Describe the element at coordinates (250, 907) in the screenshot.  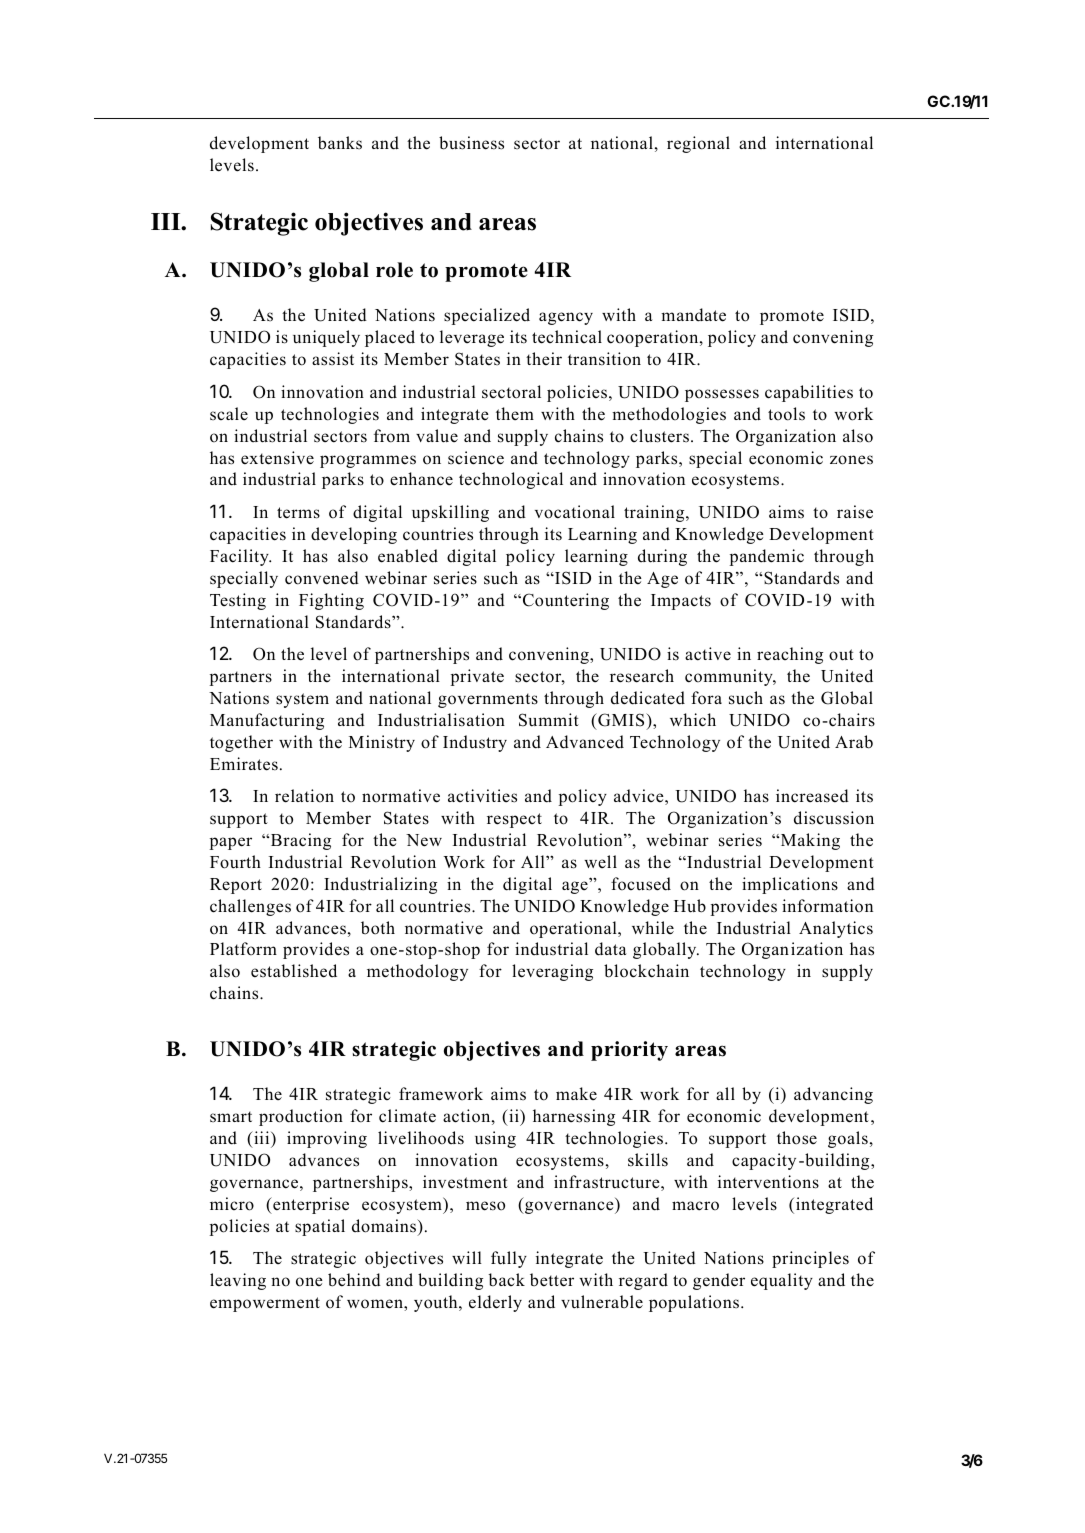
I see `challenges` at that location.
